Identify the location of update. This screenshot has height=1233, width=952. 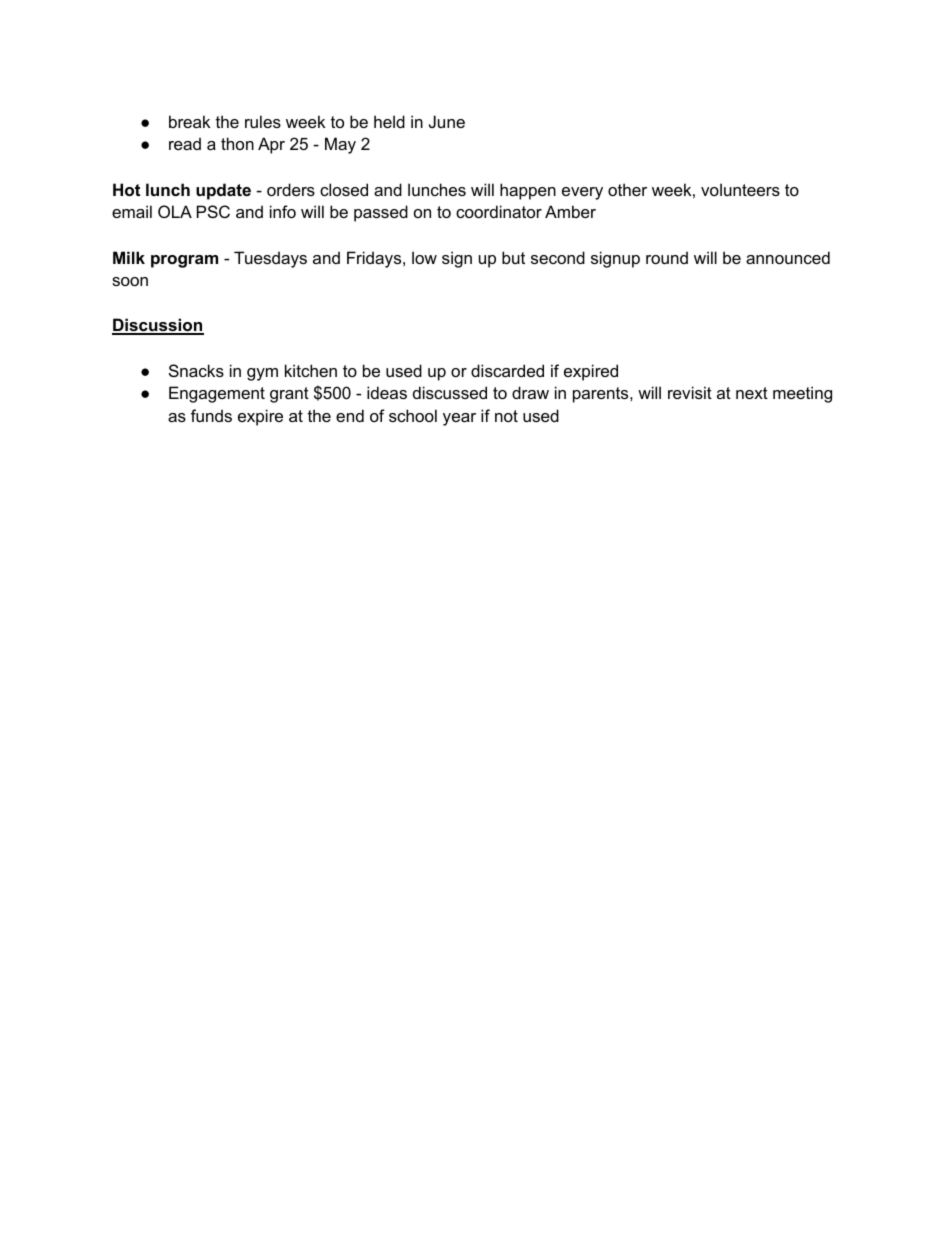
(223, 191).
